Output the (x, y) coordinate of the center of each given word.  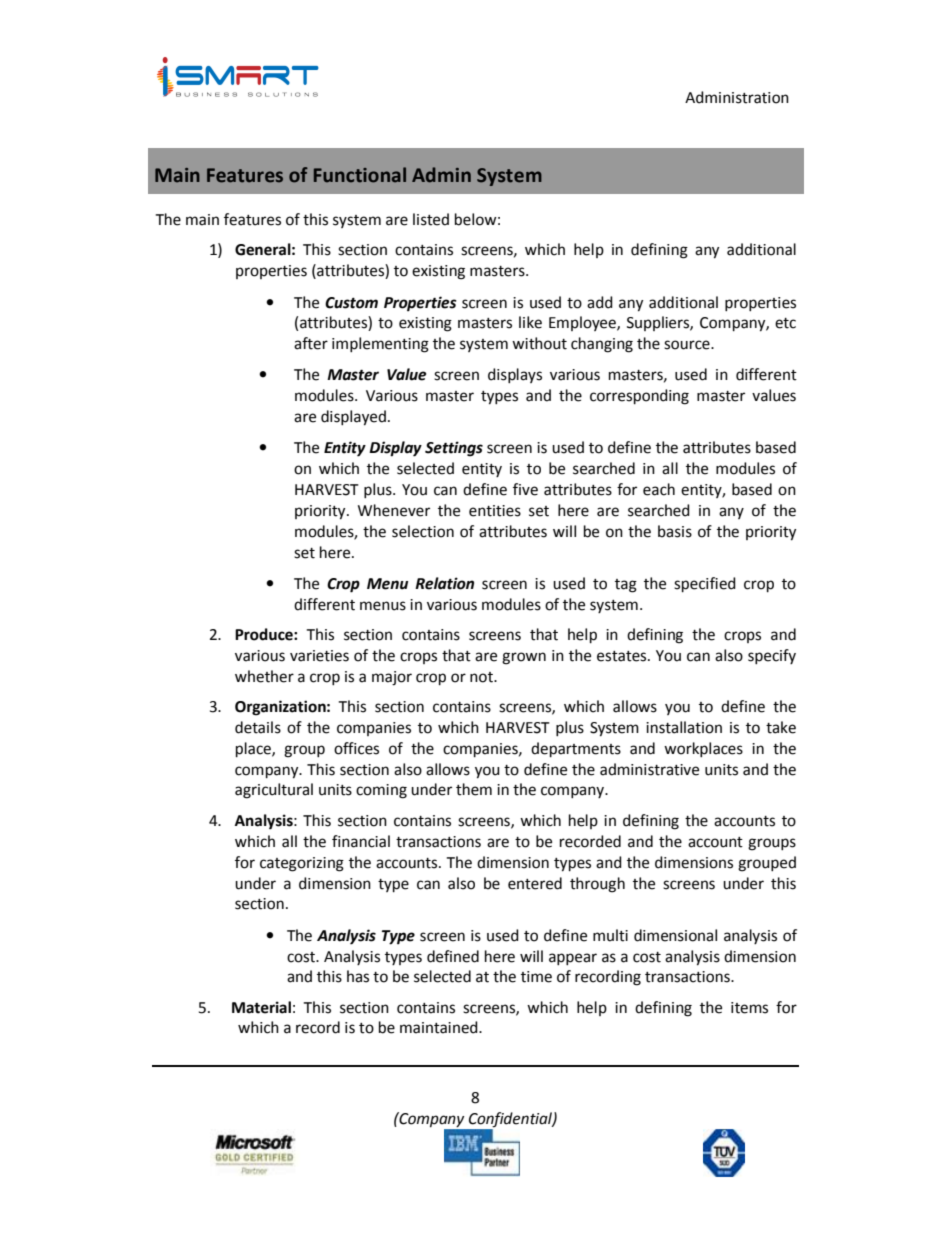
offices (356, 748)
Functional (360, 175)
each (659, 489)
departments (576, 750)
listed (431, 219)
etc (785, 323)
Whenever (394, 510)
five (525, 489)
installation (684, 727)
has (358, 976)
